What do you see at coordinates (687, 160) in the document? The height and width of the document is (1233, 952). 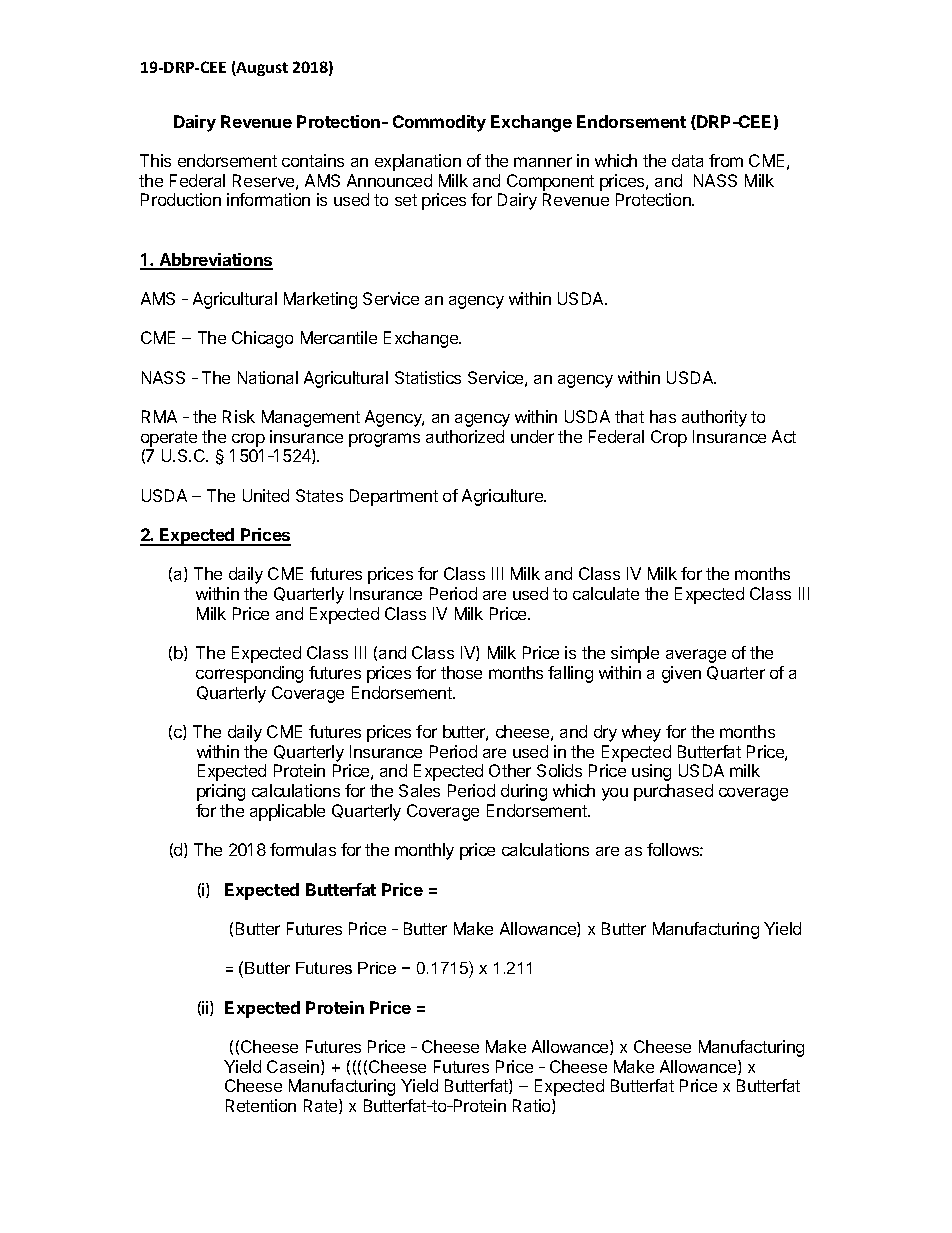 I see `data` at bounding box center [687, 160].
